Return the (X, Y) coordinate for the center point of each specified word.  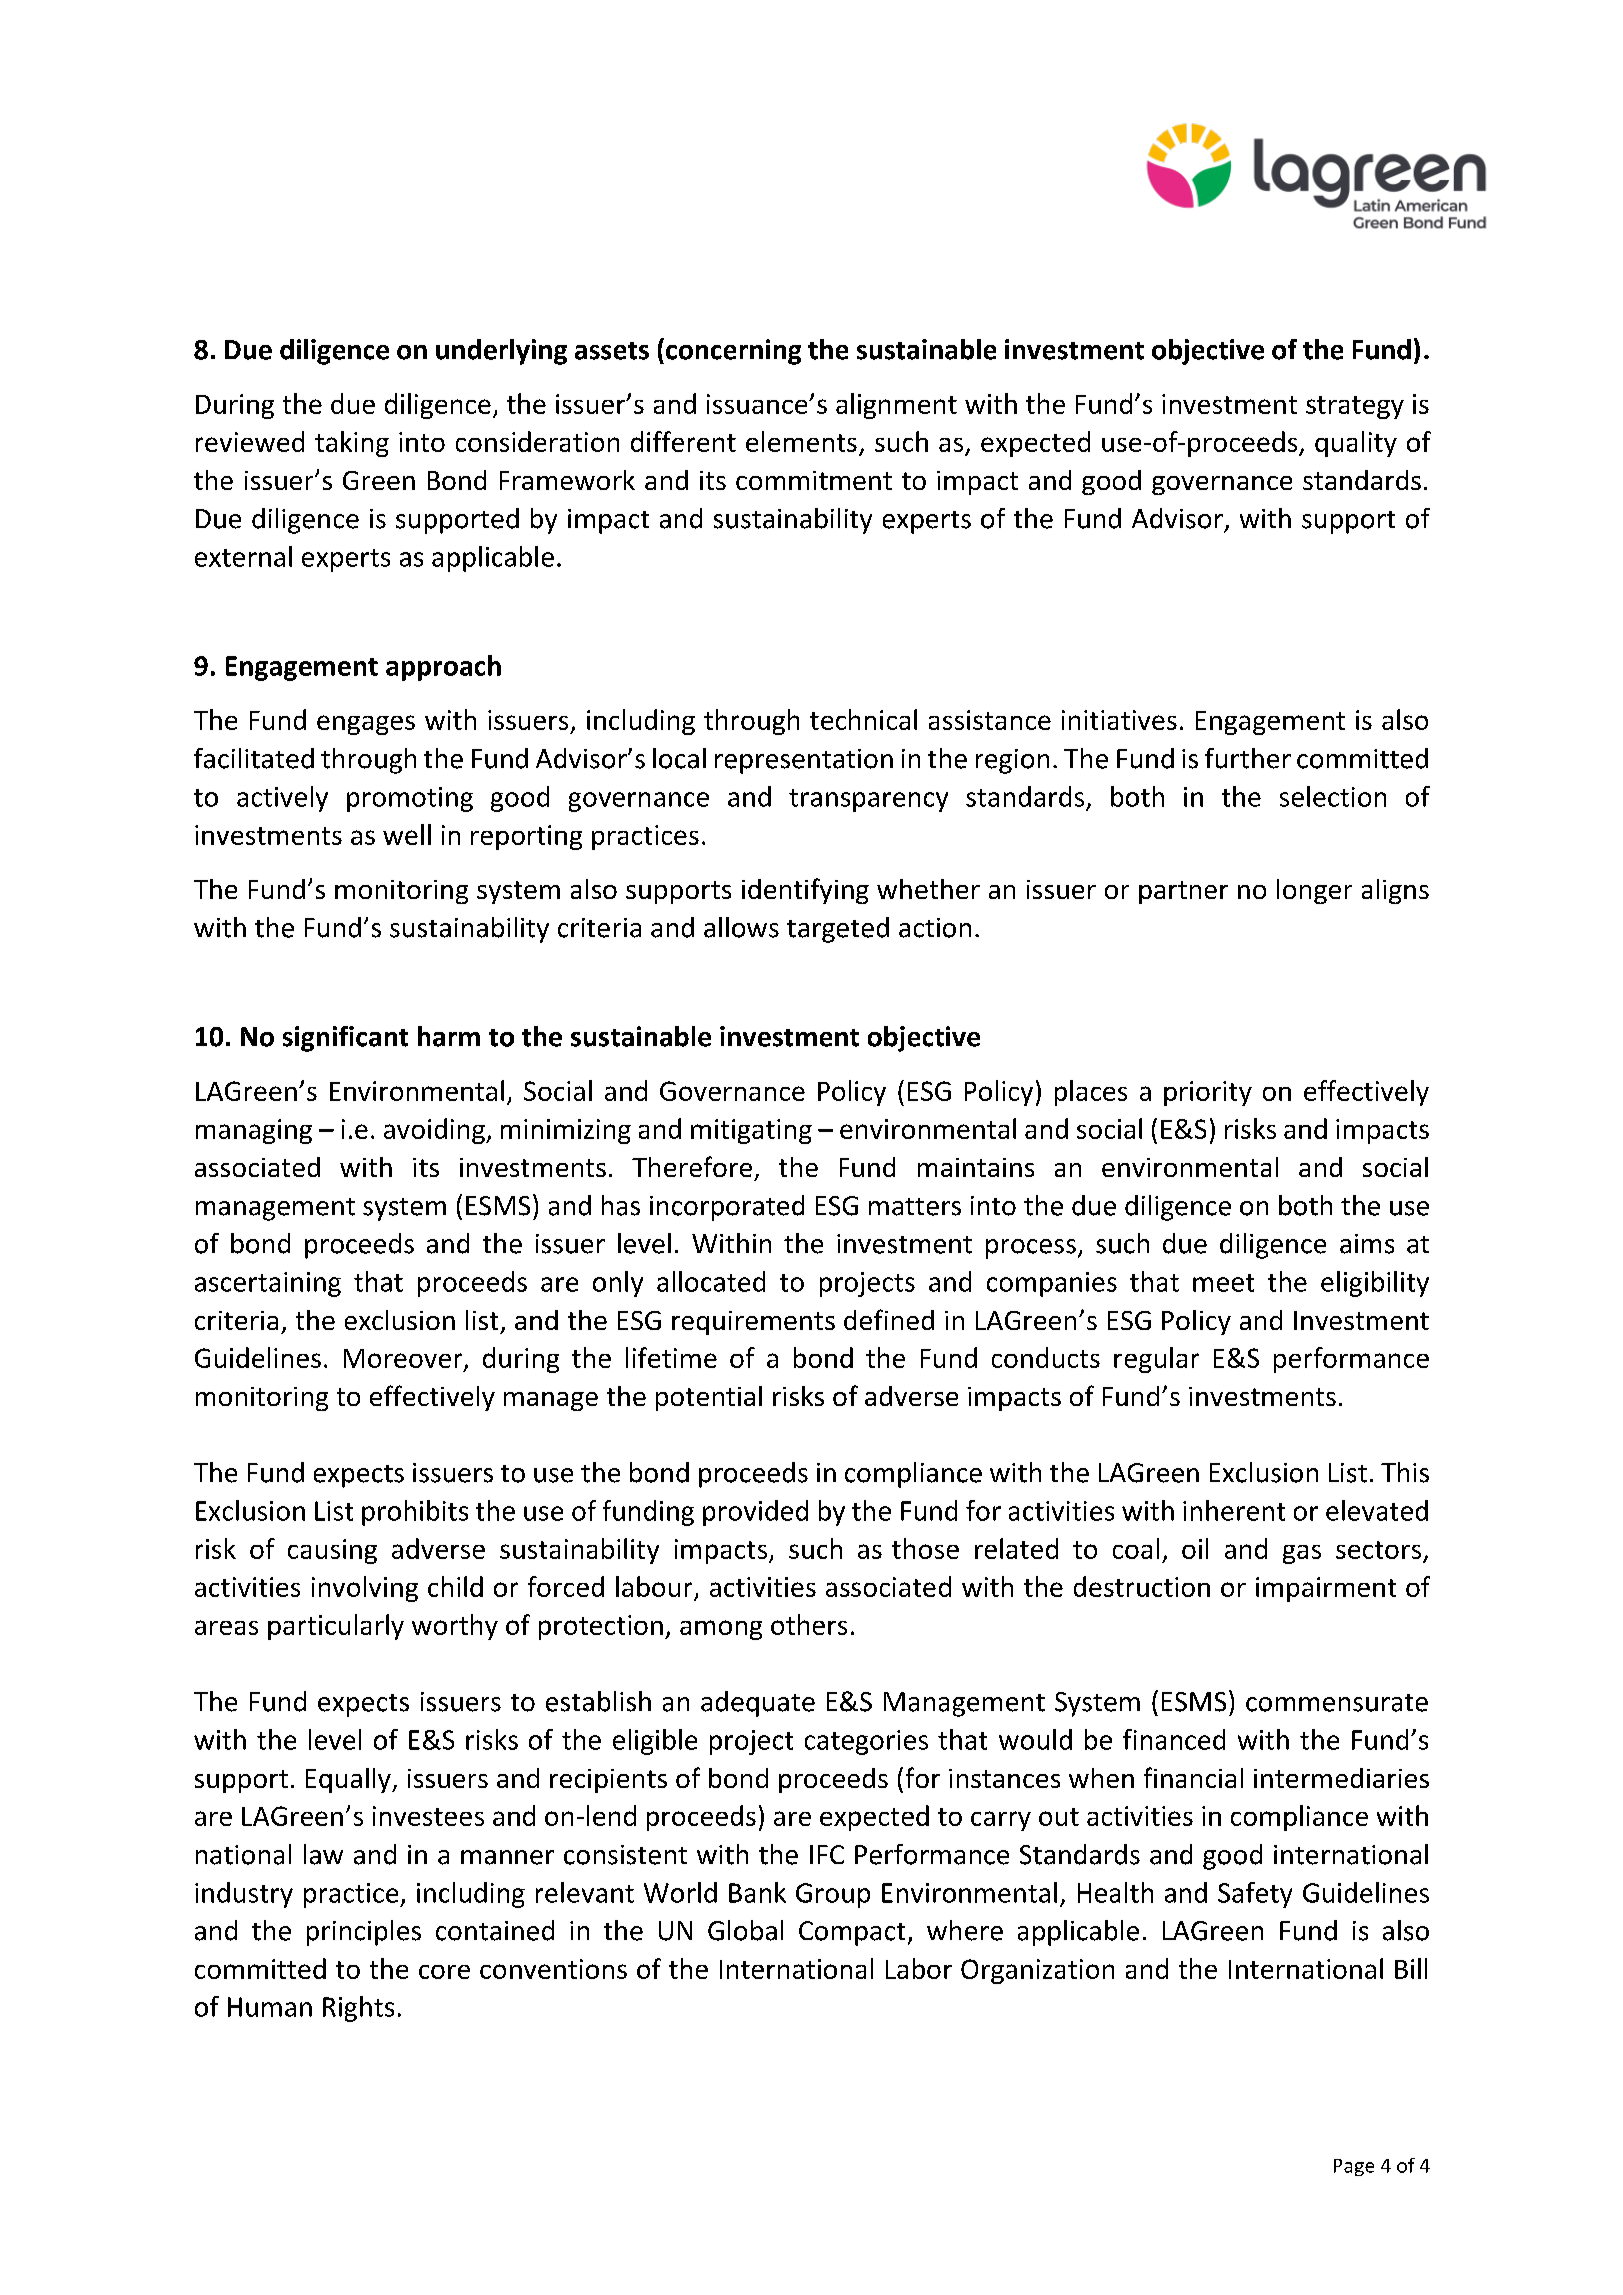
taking (352, 444)
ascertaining (268, 1284)
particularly (336, 1627)
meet (1223, 1283)
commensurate (1337, 1703)
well (407, 834)
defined (889, 1319)
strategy (1355, 407)
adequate (758, 1704)
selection (1333, 796)
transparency (868, 800)
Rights (358, 2009)
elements (801, 441)
